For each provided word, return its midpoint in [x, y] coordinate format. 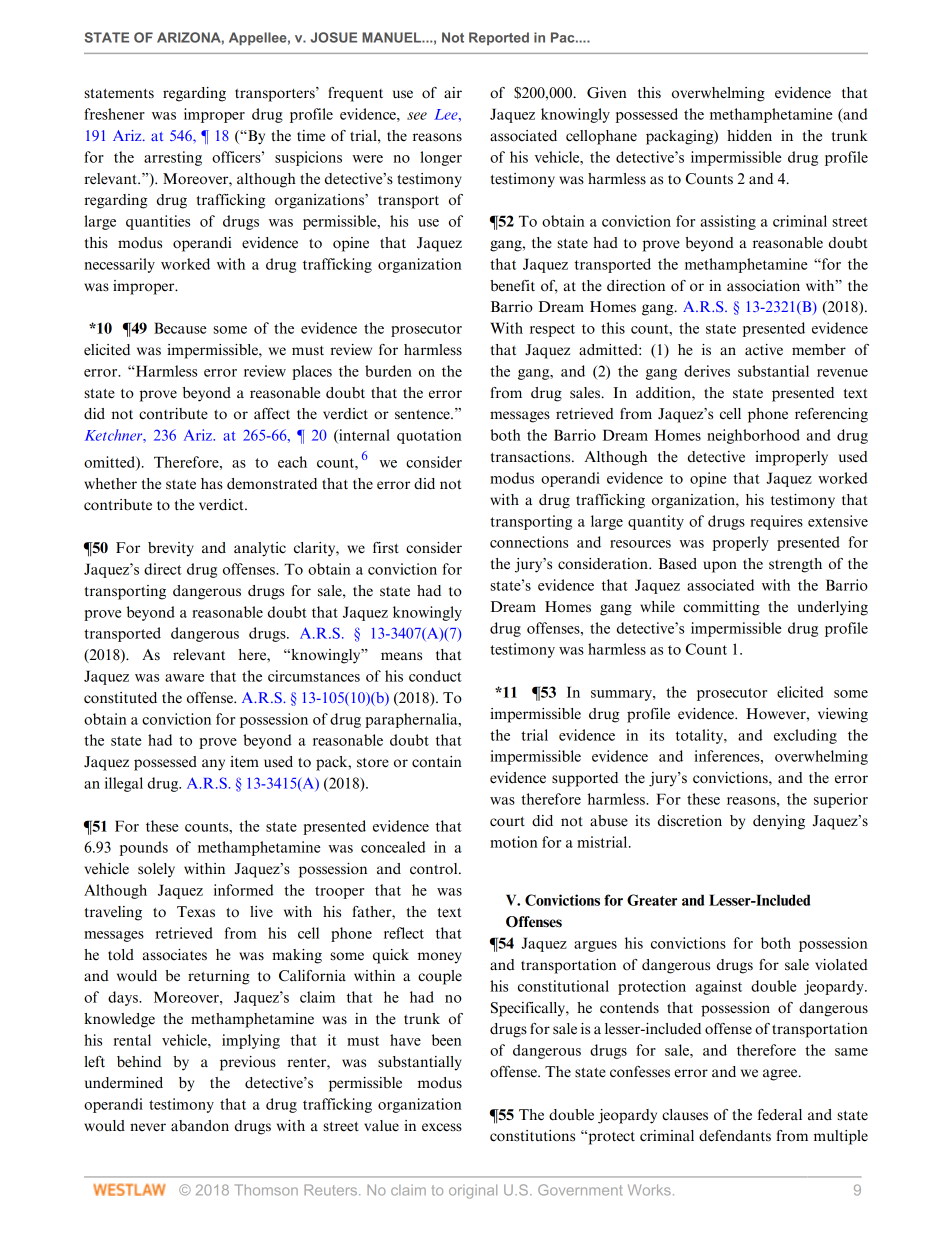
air [453, 92]
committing [721, 608]
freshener [114, 114]
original [473, 1191]
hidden [749, 136]
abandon [200, 1126]
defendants [735, 1136]
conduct [435, 676]
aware [184, 678]
